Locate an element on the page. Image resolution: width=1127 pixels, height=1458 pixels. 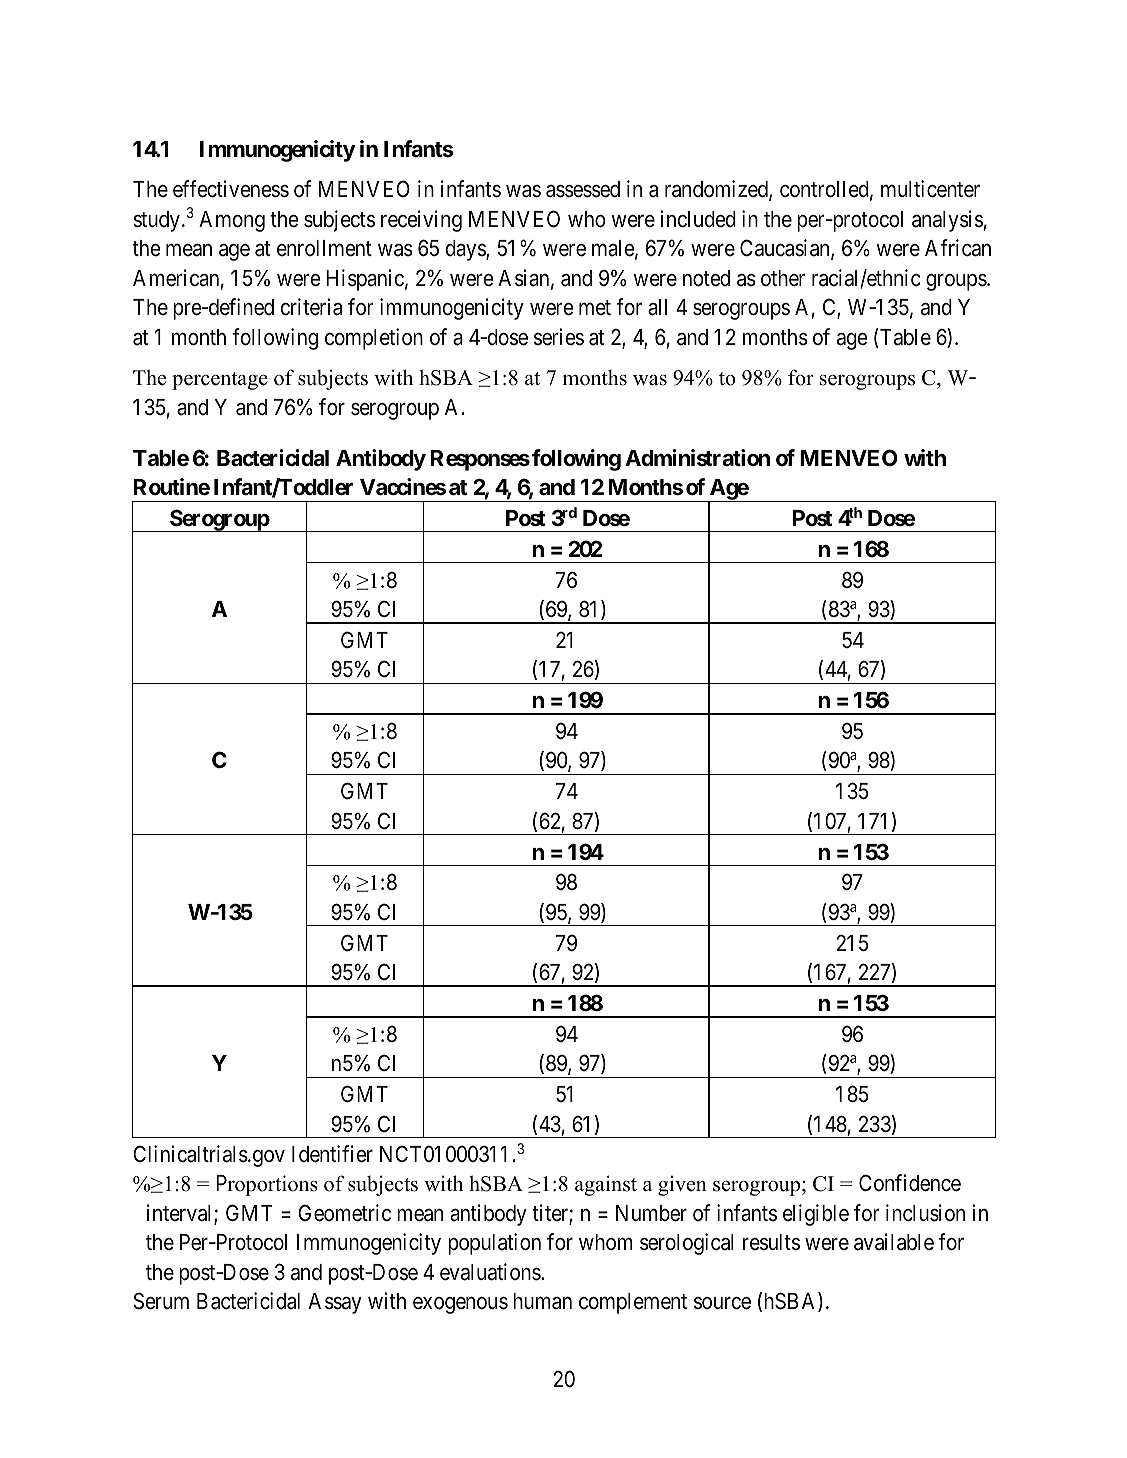
eligible is located at coordinates (816, 1215).
